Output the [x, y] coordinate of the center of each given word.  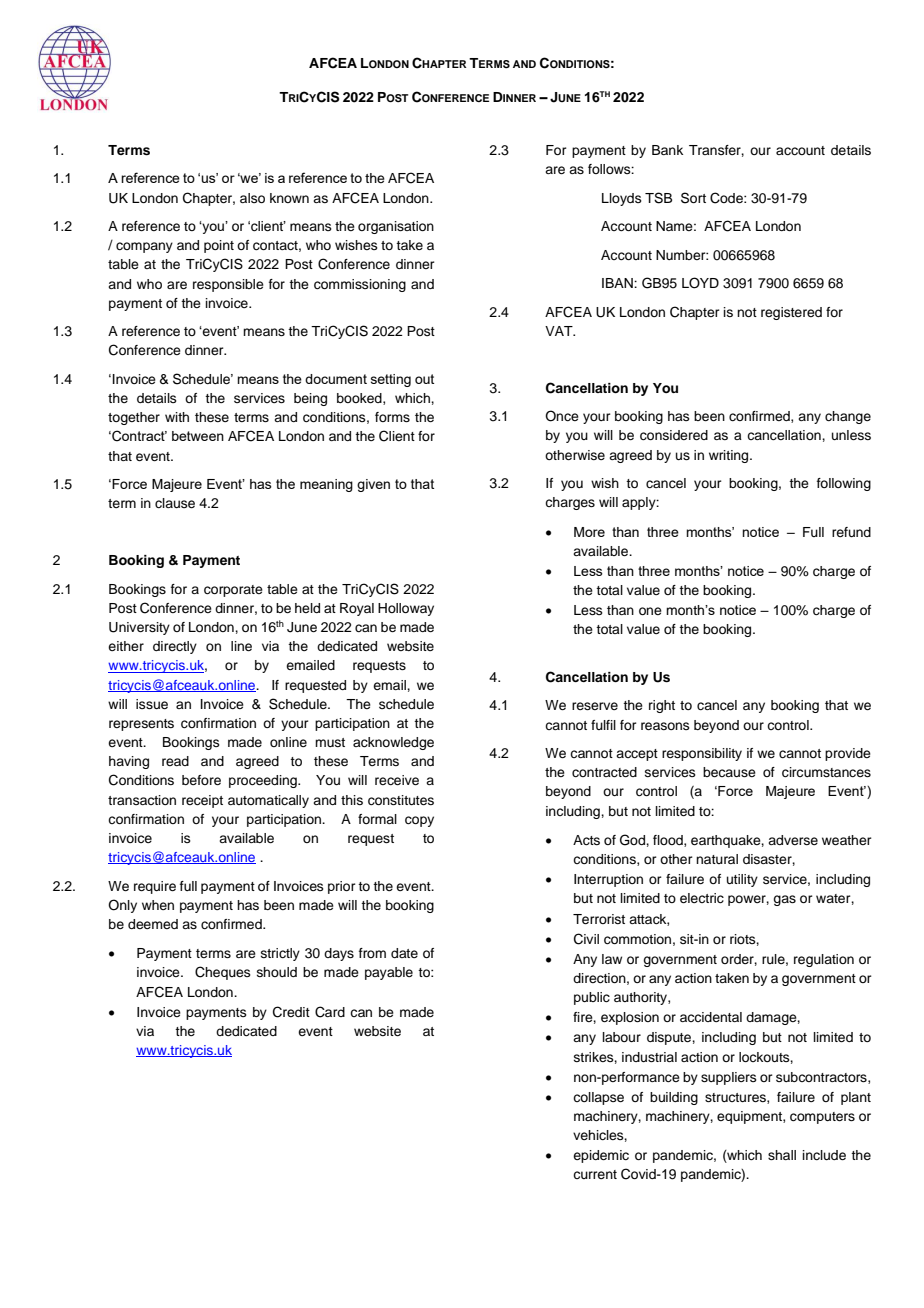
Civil [586, 939]
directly [175, 647]
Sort [693, 198]
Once [562, 416]
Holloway [406, 609]
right [662, 706]
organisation [396, 227]
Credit [291, 1012]
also [252, 198]
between [198, 436]
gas [784, 900]
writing [730, 456]
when [158, 905]
